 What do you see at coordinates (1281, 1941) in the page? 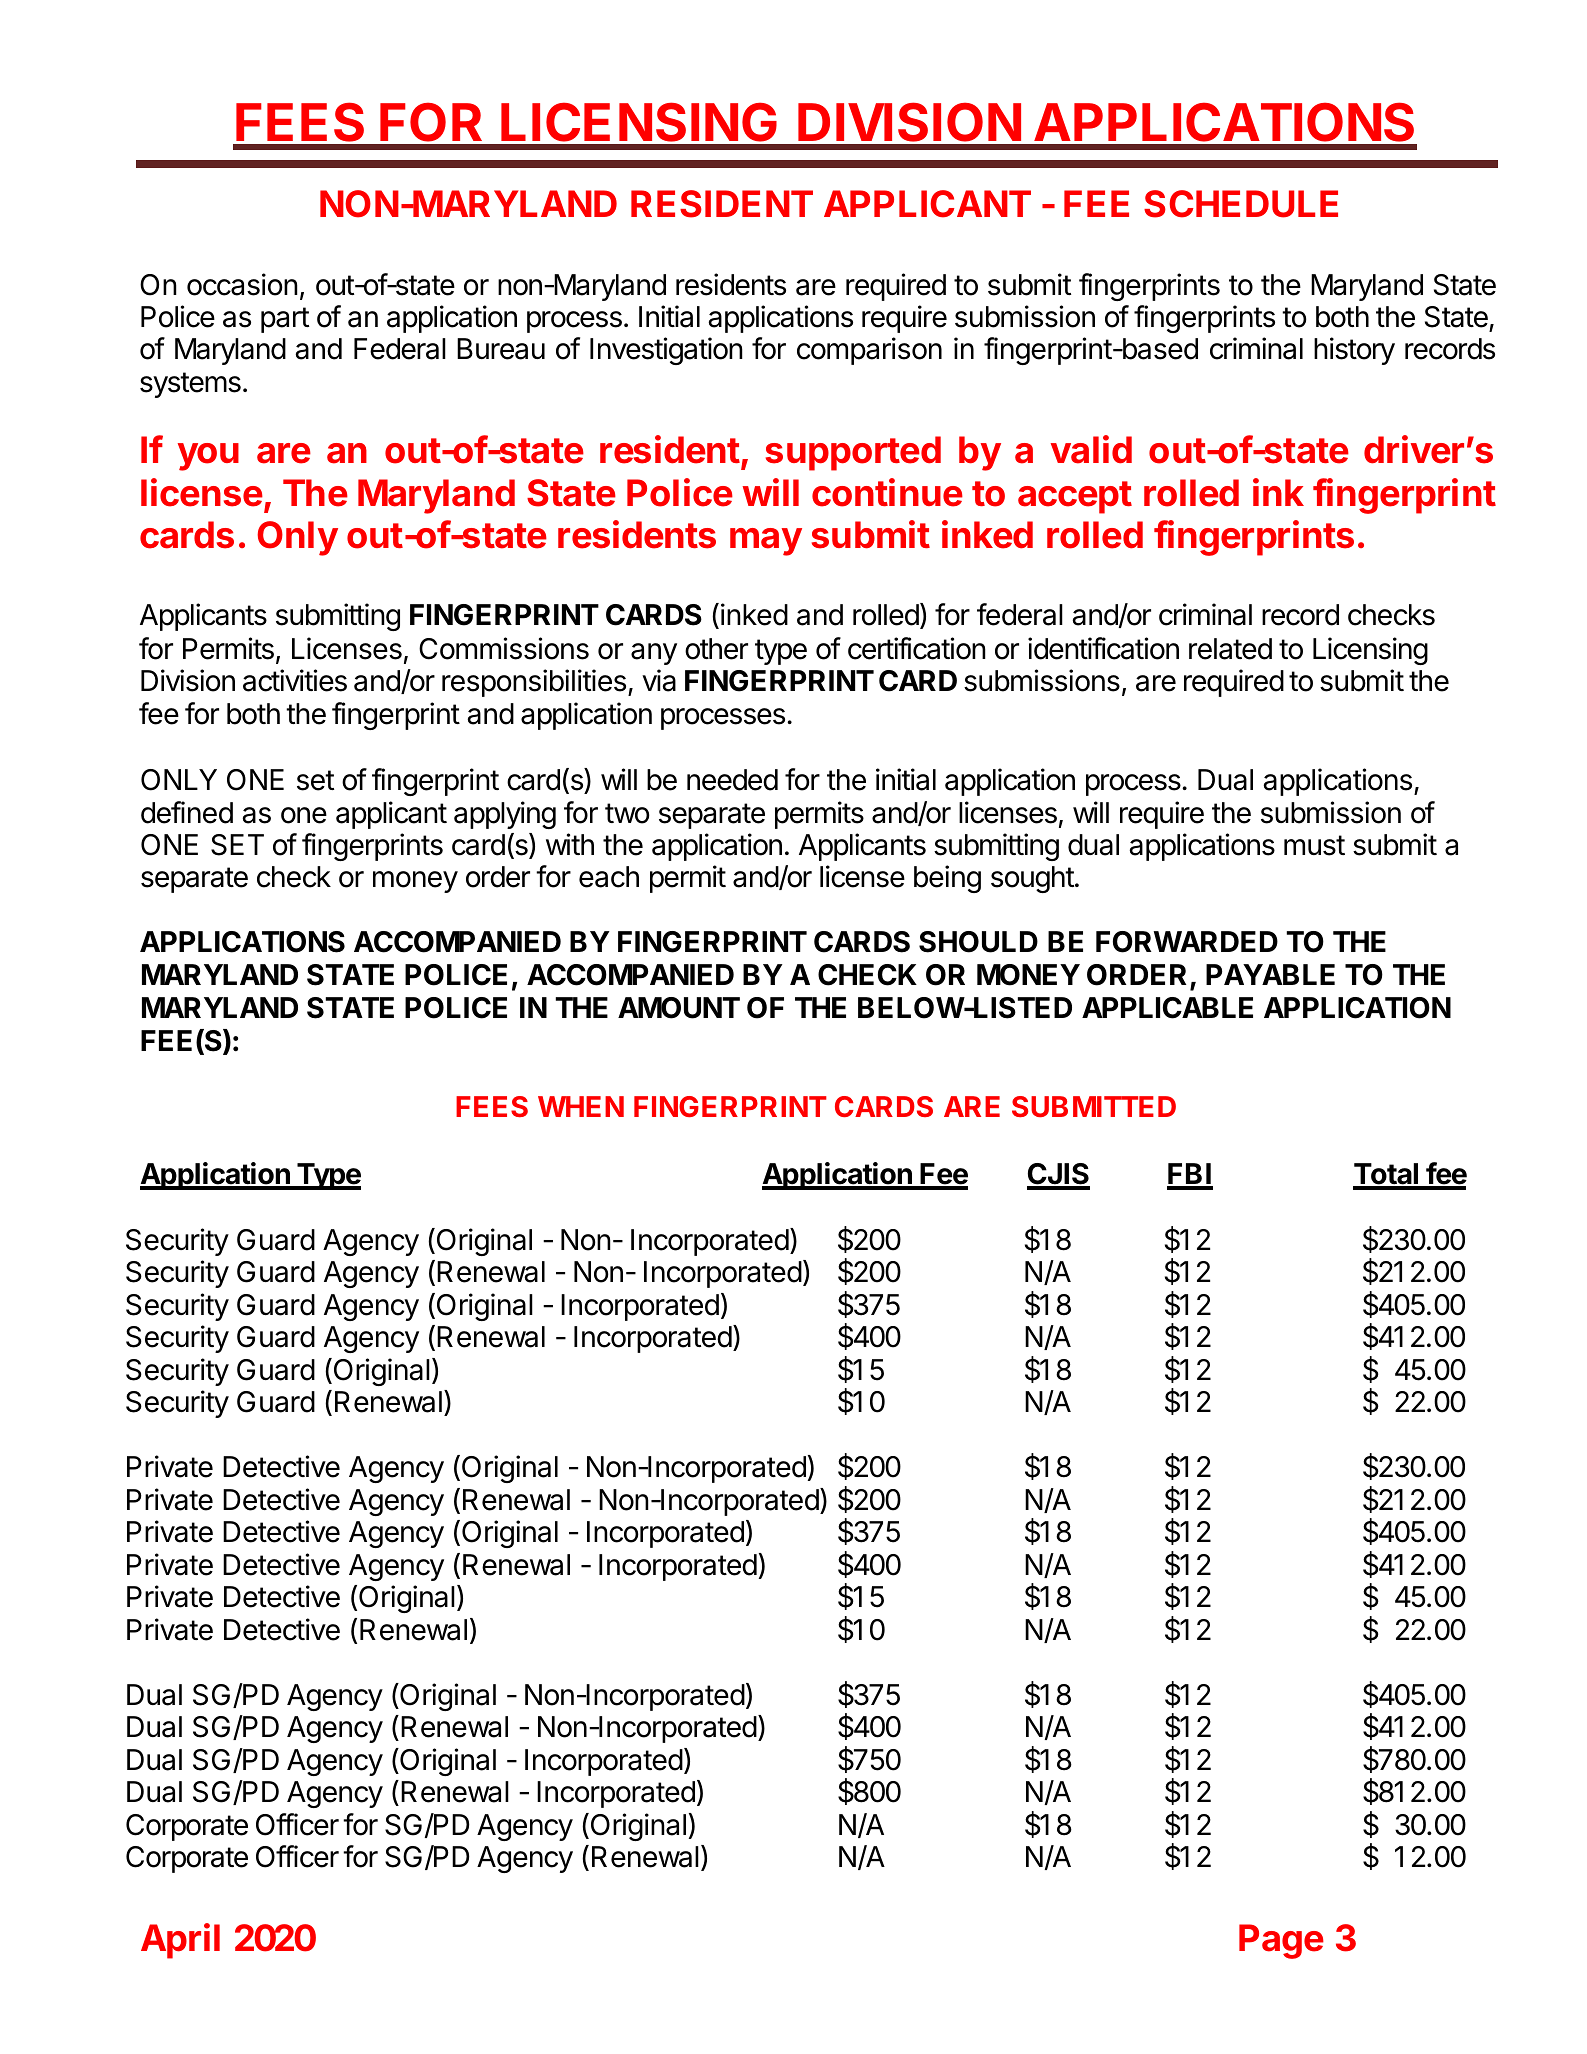
I see `Page` at bounding box center [1281, 1941].
